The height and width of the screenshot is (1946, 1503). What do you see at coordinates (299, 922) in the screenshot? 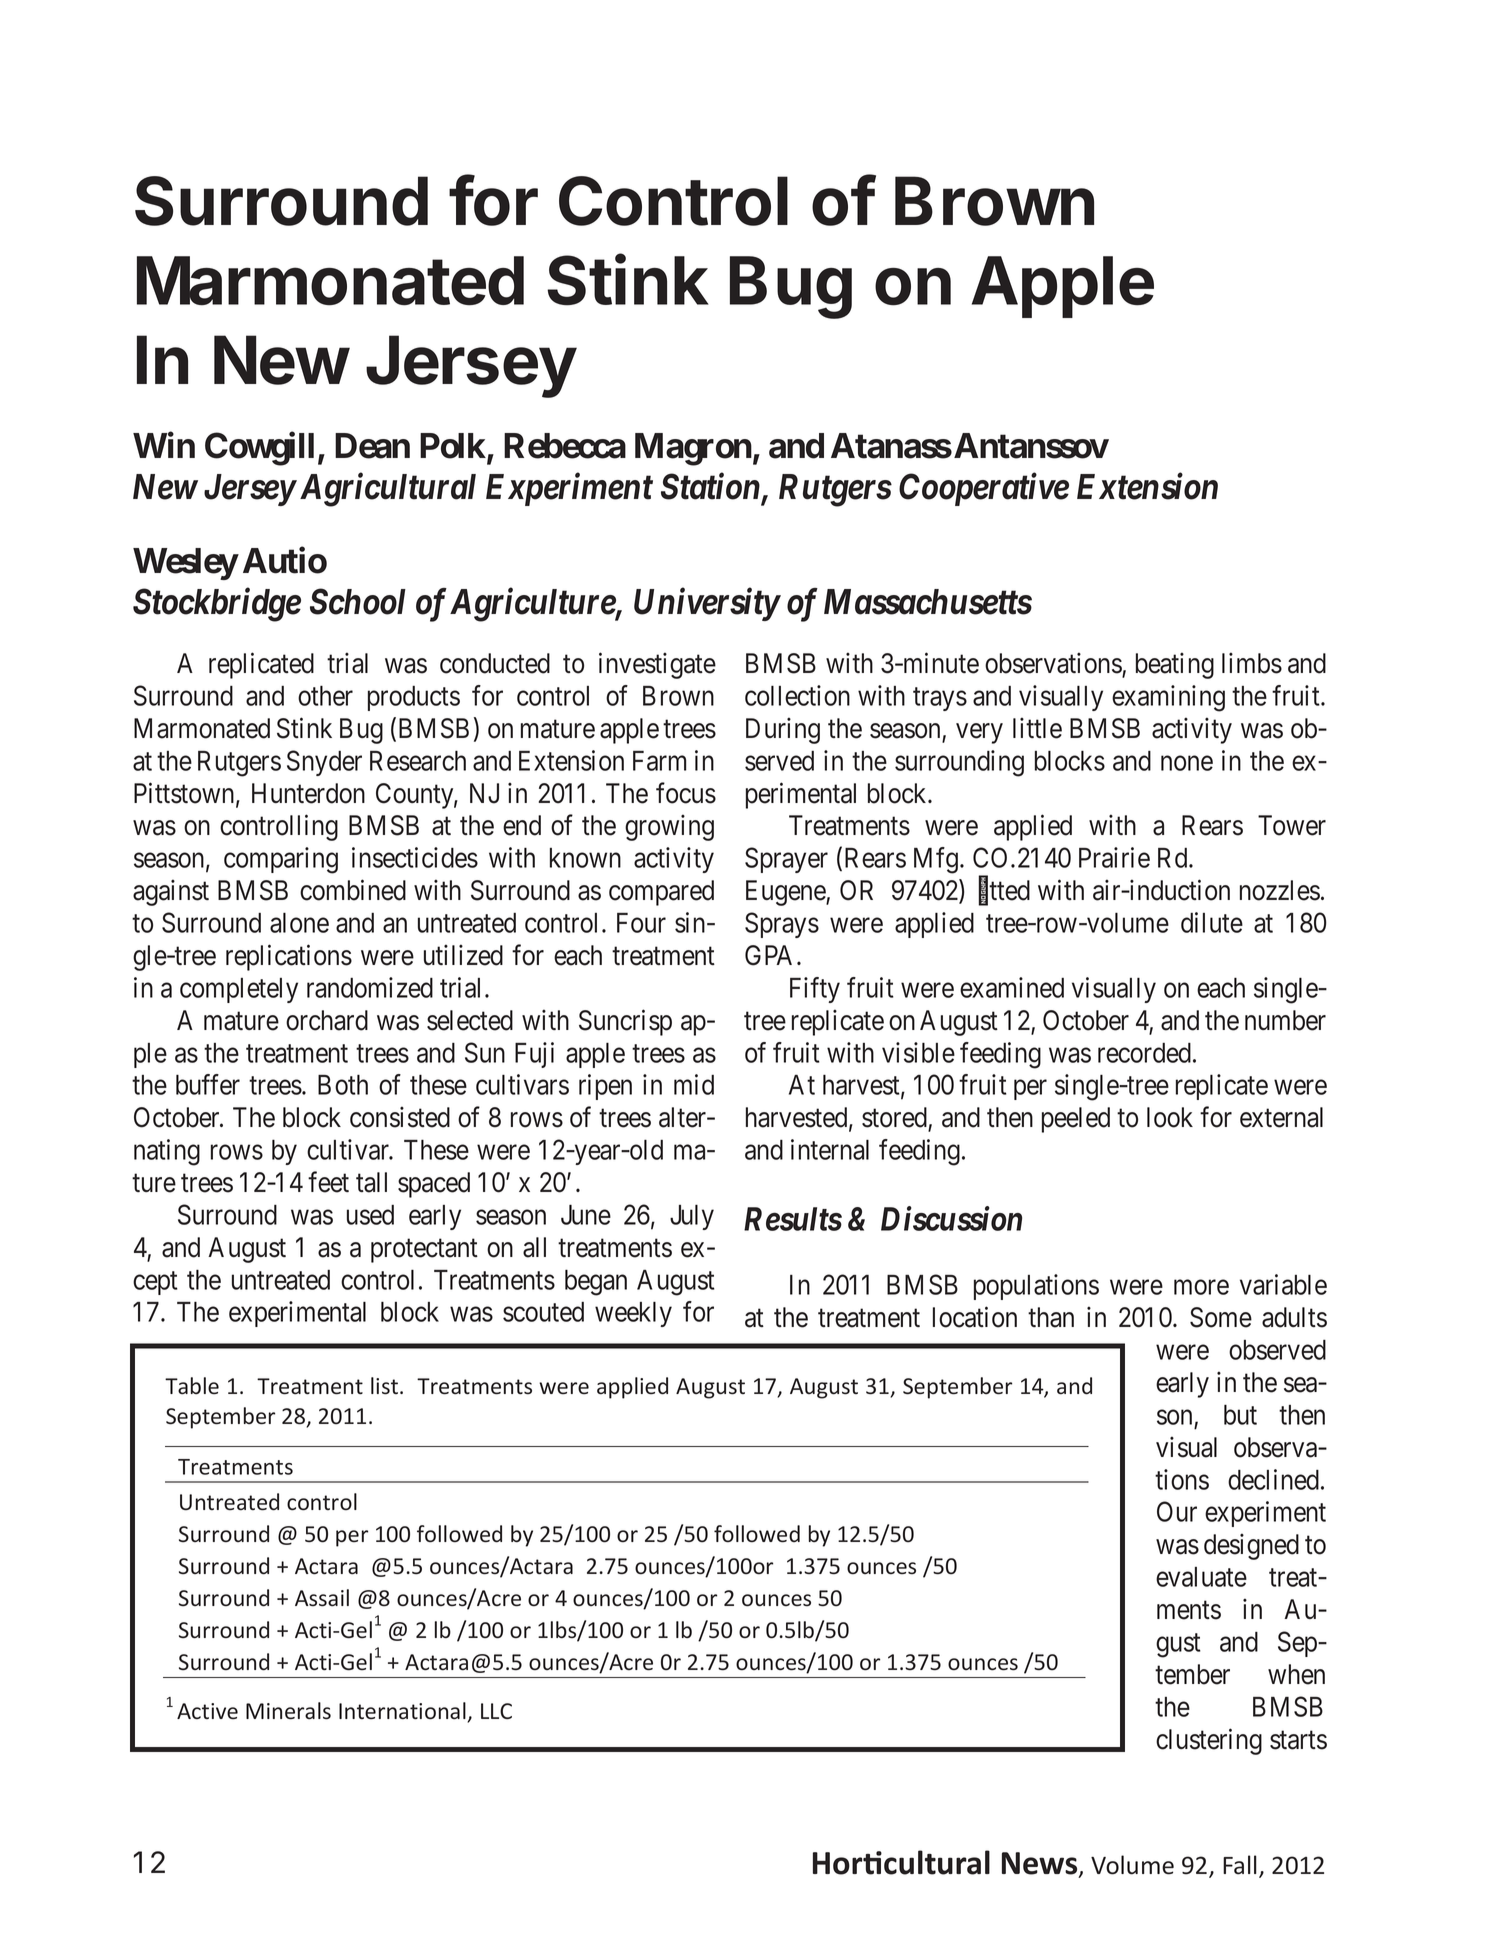
I see `alone` at bounding box center [299, 922].
